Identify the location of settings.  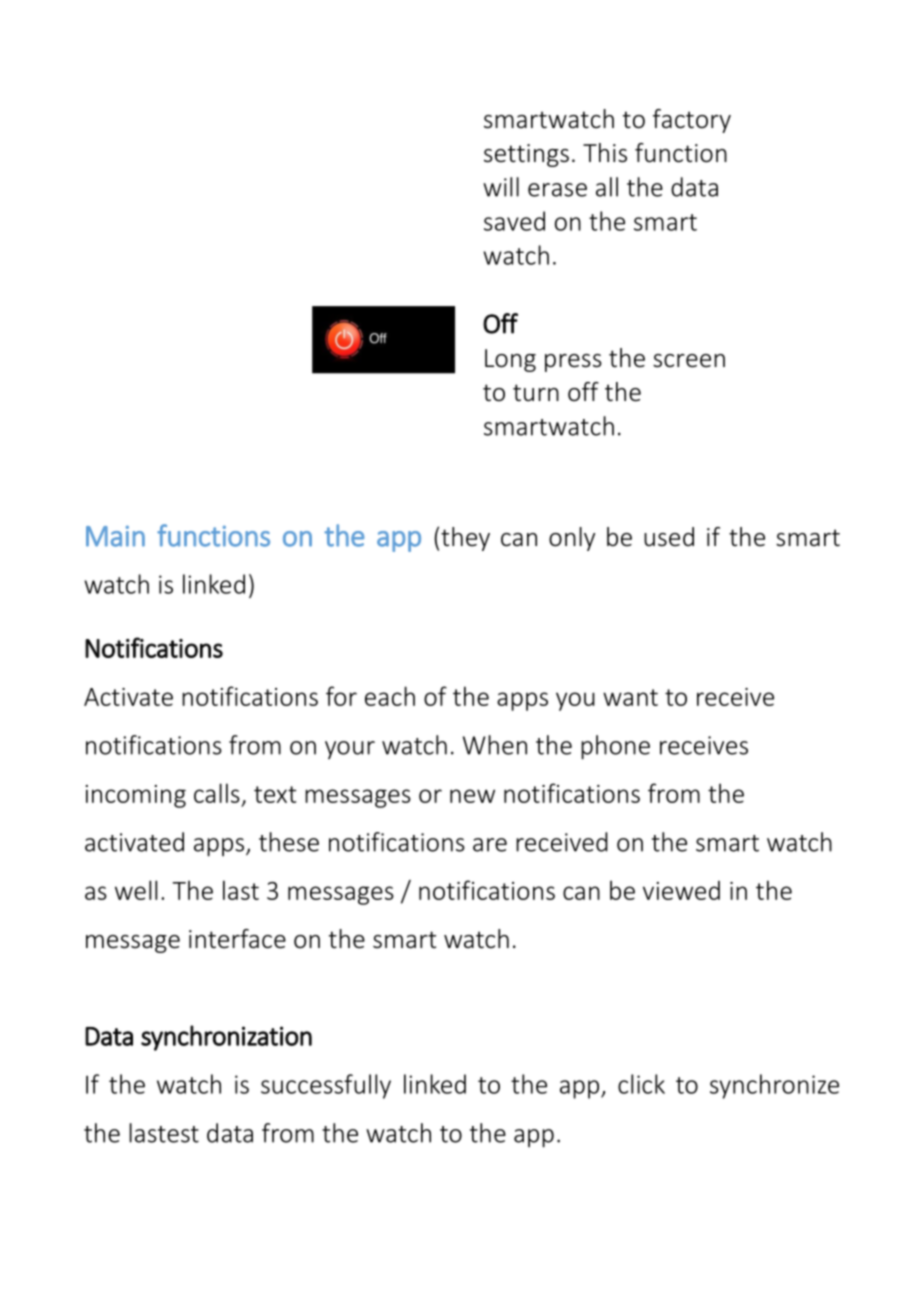
(526, 155).
